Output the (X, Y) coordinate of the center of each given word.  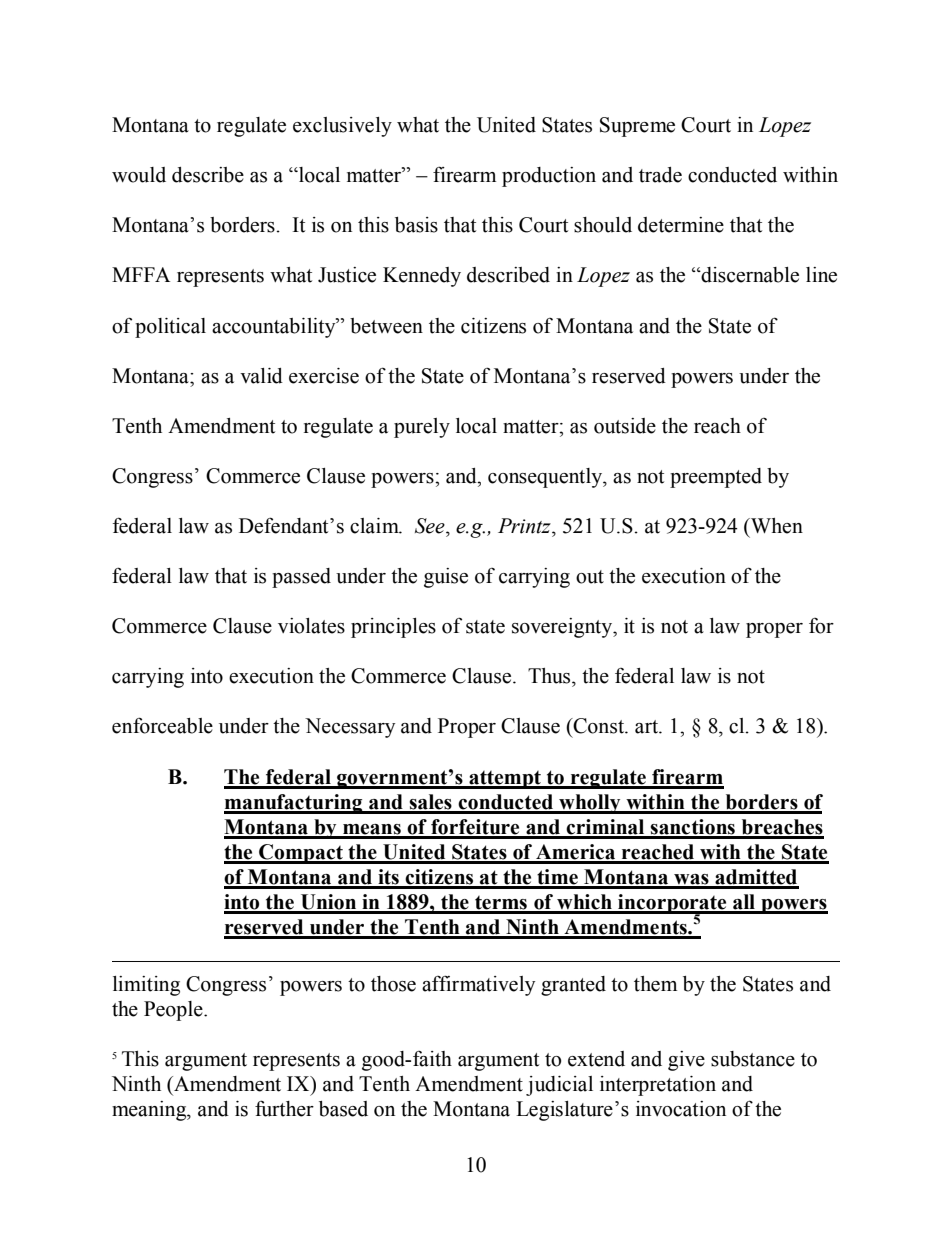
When (776, 526)
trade (660, 175)
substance (753, 1059)
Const (599, 726)
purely (422, 428)
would (139, 175)
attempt (505, 780)
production (549, 177)
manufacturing (294, 804)
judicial (559, 1086)
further (284, 1108)
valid (261, 376)
